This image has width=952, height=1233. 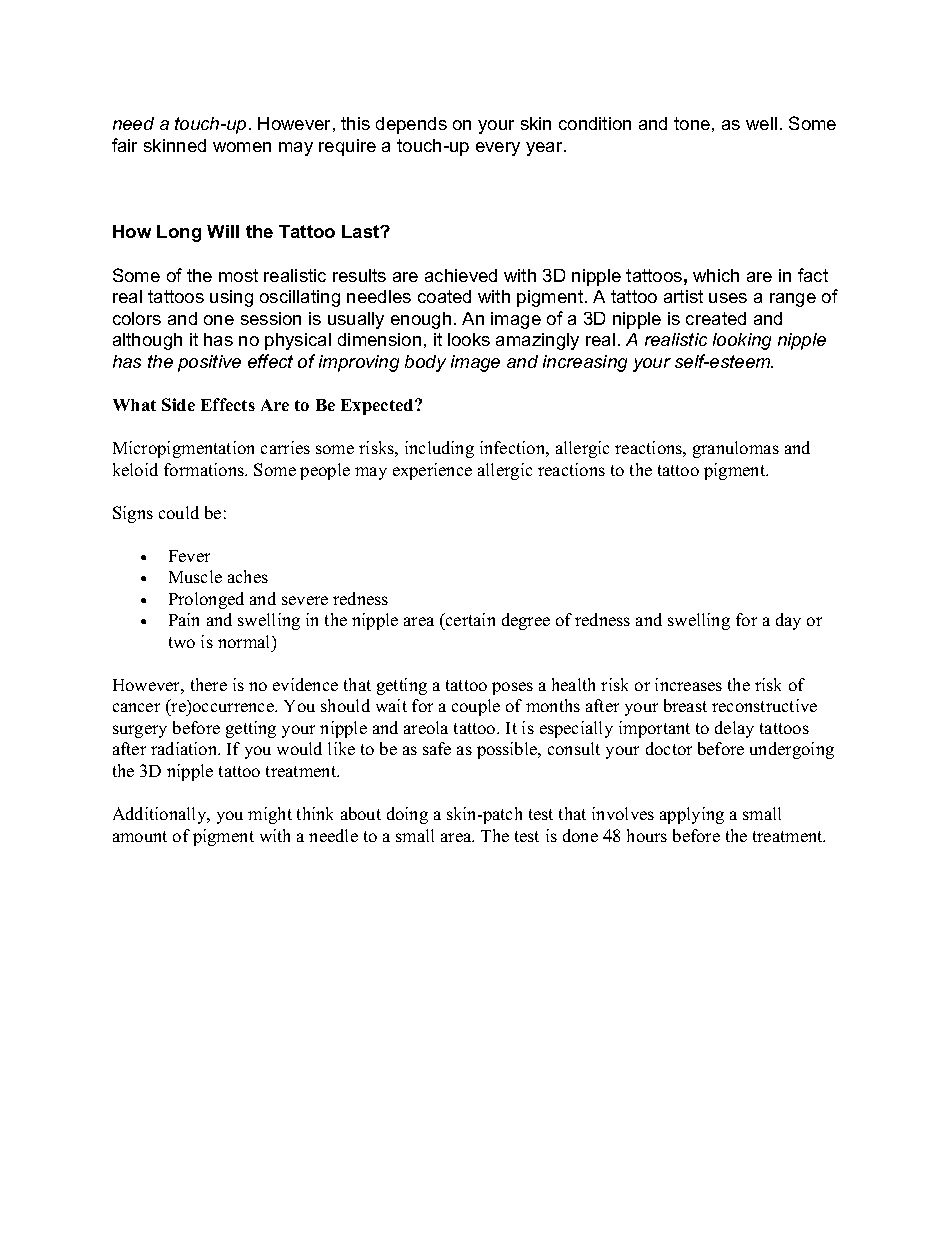 I want to click on positive, so click(x=209, y=363).
